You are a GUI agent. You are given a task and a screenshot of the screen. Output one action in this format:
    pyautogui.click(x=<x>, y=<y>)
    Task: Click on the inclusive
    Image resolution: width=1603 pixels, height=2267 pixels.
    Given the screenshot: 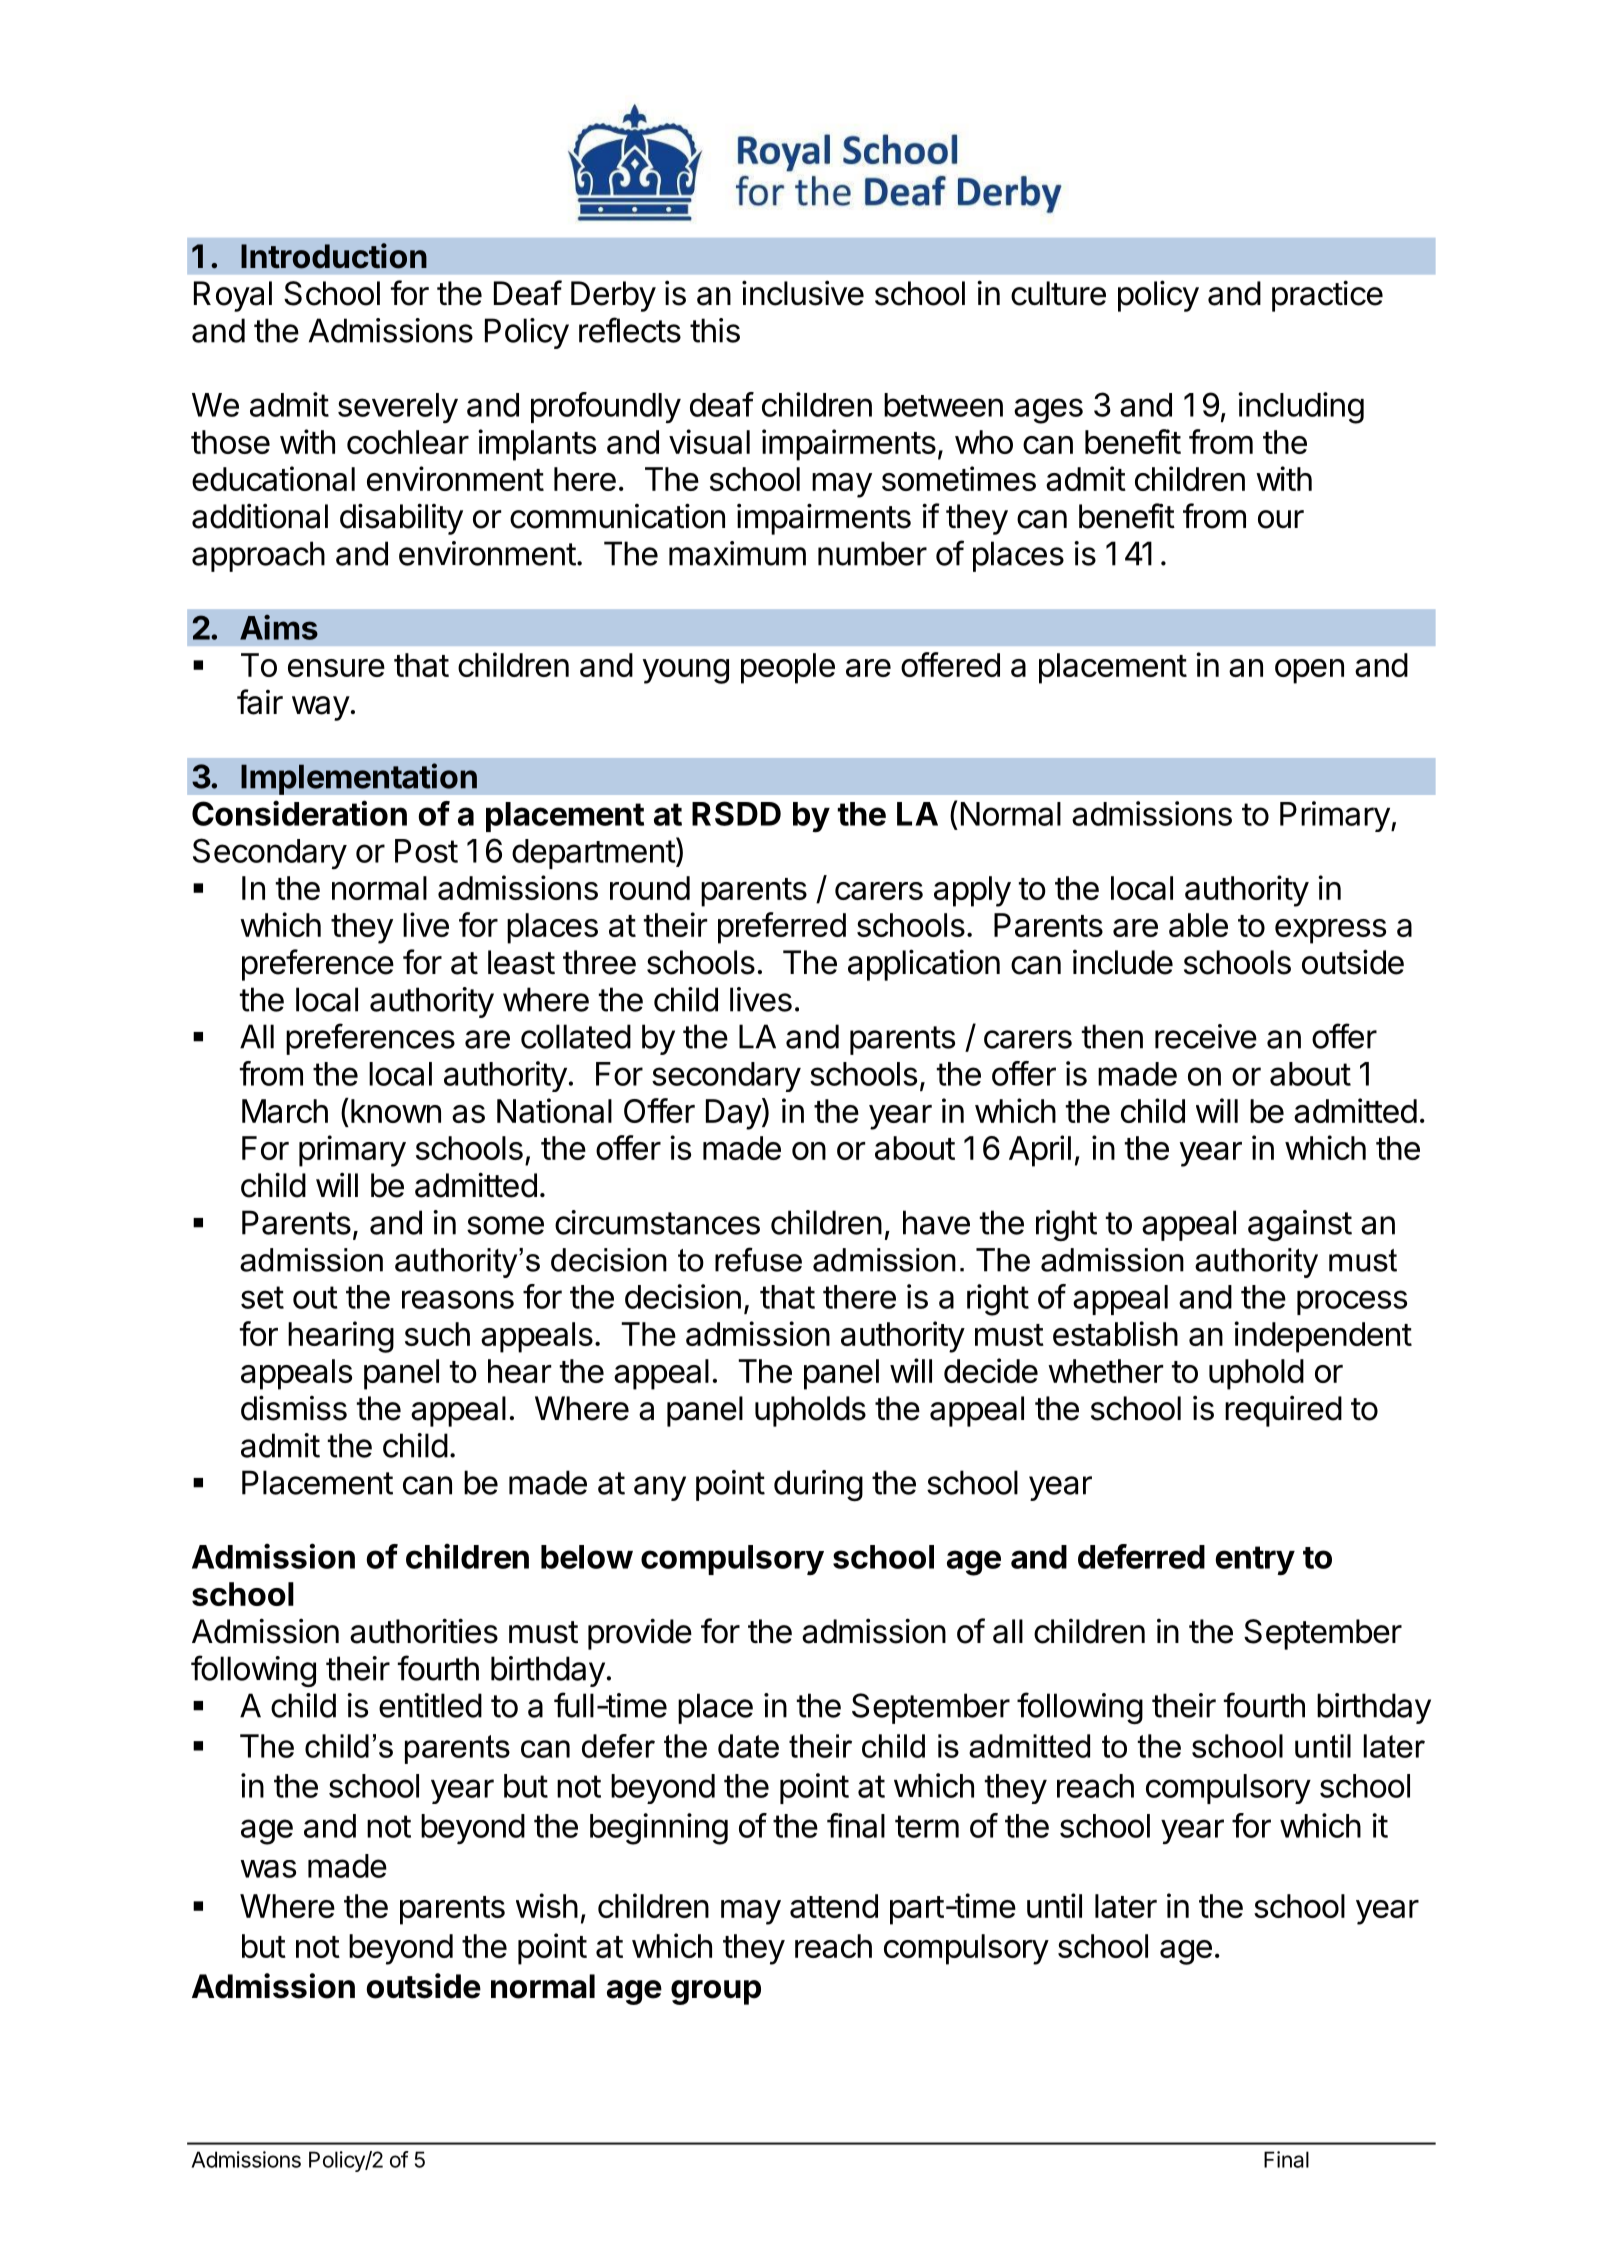 What is the action you would take?
    pyautogui.click(x=803, y=293)
